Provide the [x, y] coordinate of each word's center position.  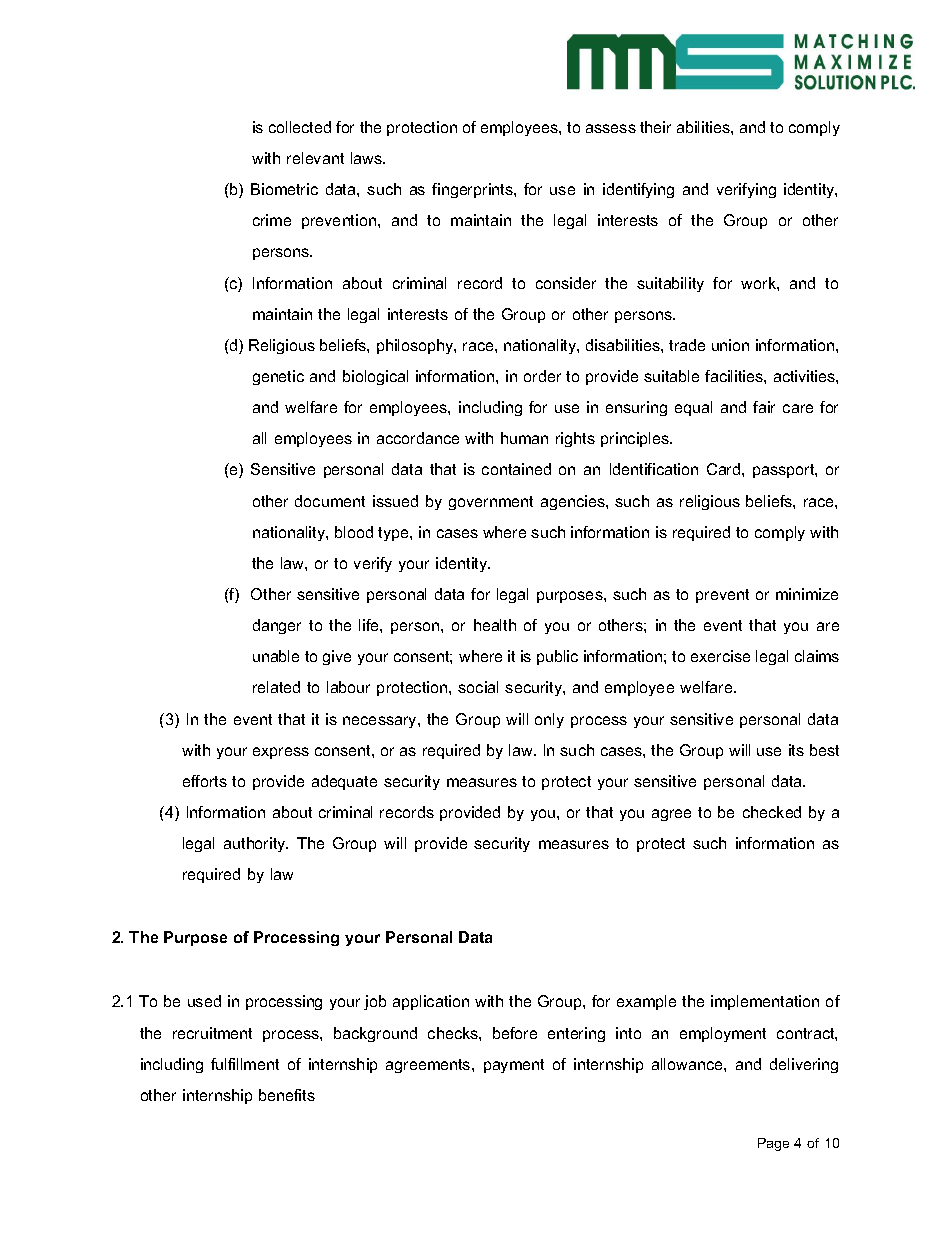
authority [256, 844]
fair [764, 407]
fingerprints [473, 190]
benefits [287, 1095]
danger [277, 626]
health [495, 625]
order [542, 376]
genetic [278, 377]
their [655, 127]
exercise [720, 656]
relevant [315, 158]
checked [772, 812]
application [431, 1002]
